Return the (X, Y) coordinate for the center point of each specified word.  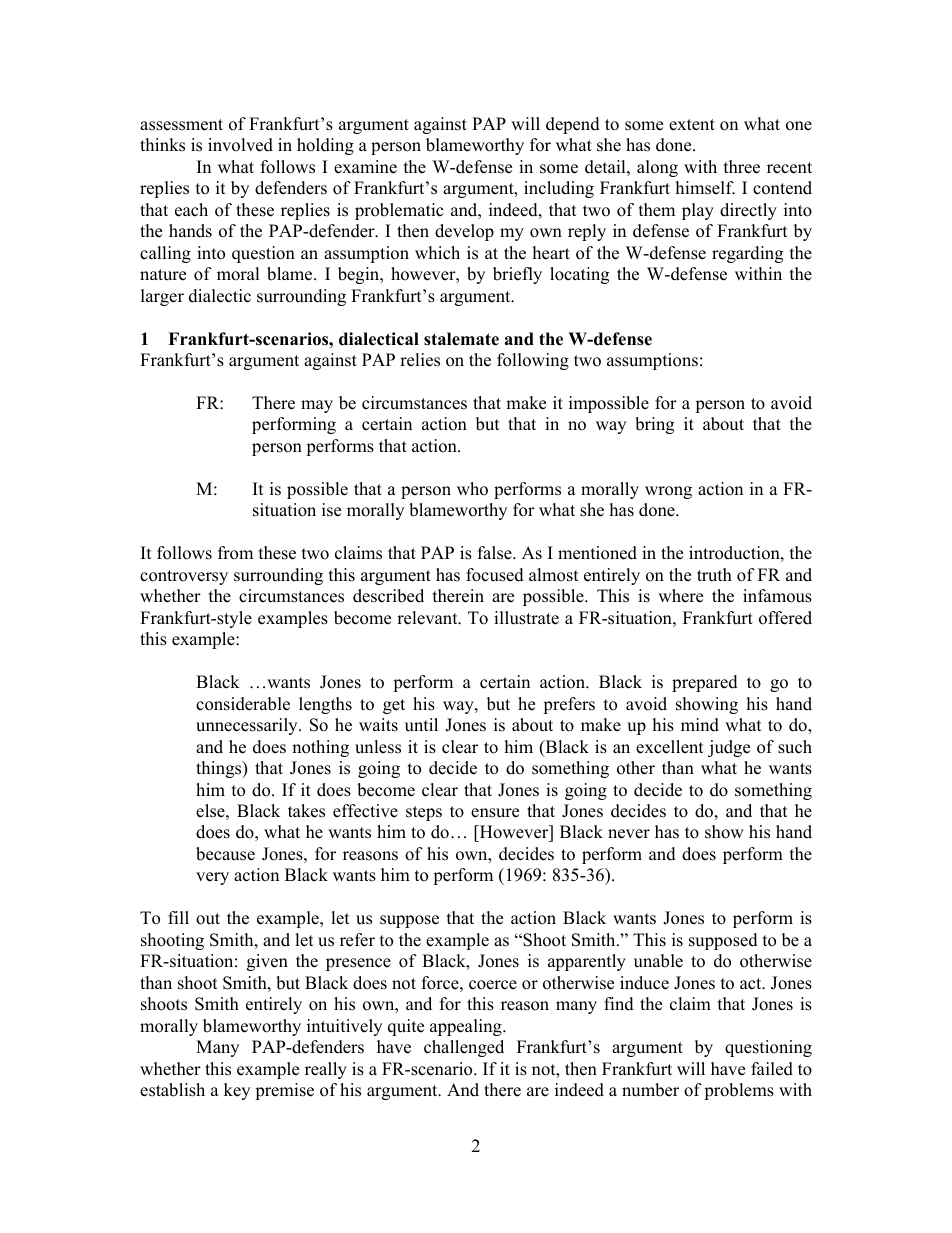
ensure (495, 813)
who (472, 489)
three (742, 167)
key (237, 1091)
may (317, 406)
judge (729, 748)
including (559, 189)
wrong (668, 492)
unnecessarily (248, 726)
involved (240, 145)
